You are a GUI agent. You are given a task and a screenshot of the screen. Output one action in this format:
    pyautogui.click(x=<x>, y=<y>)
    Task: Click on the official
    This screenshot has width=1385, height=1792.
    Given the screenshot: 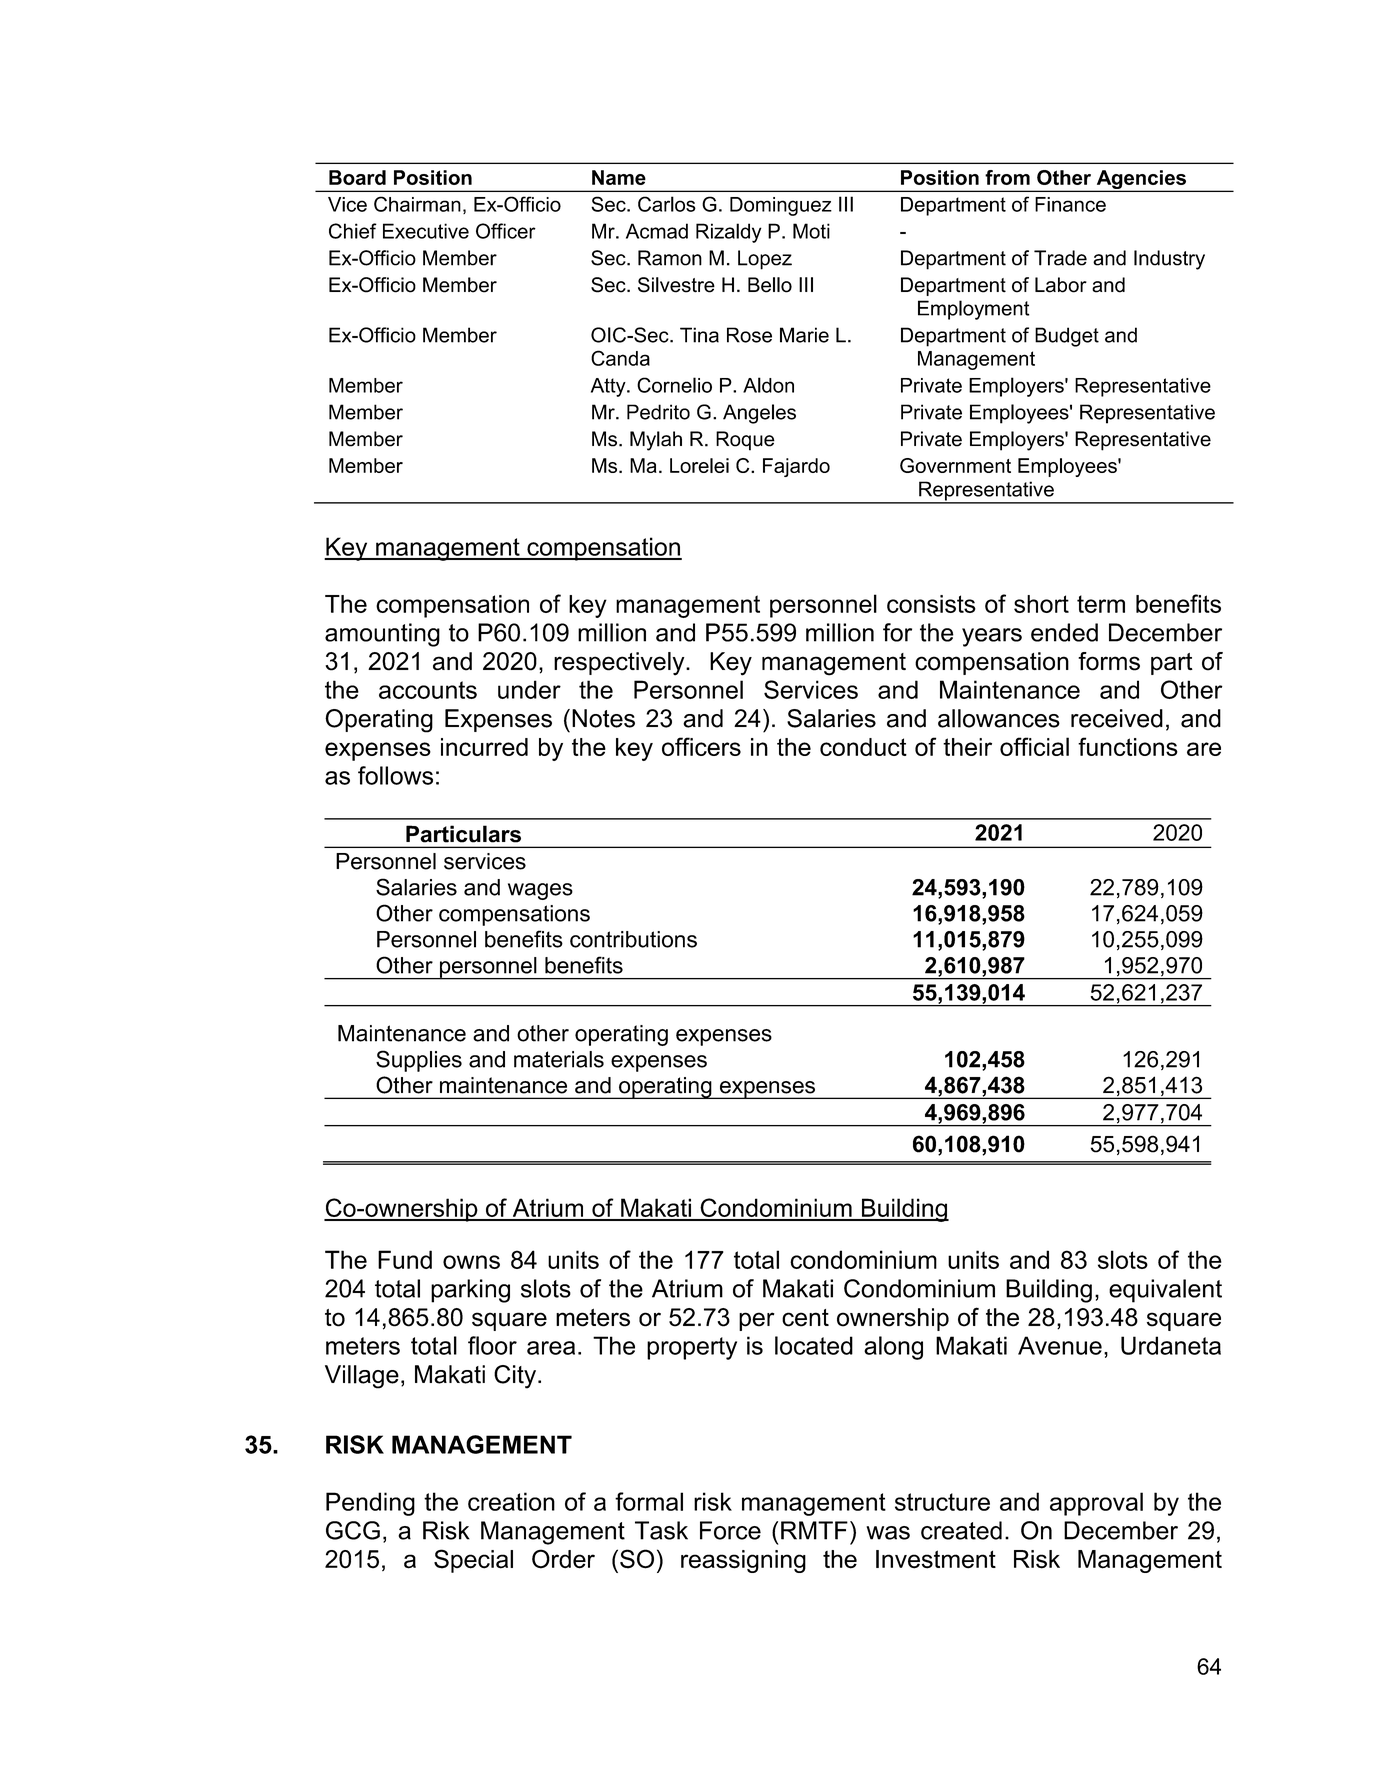 What is the action you would take?
    pyautogui.click(x=1034, y=746)
